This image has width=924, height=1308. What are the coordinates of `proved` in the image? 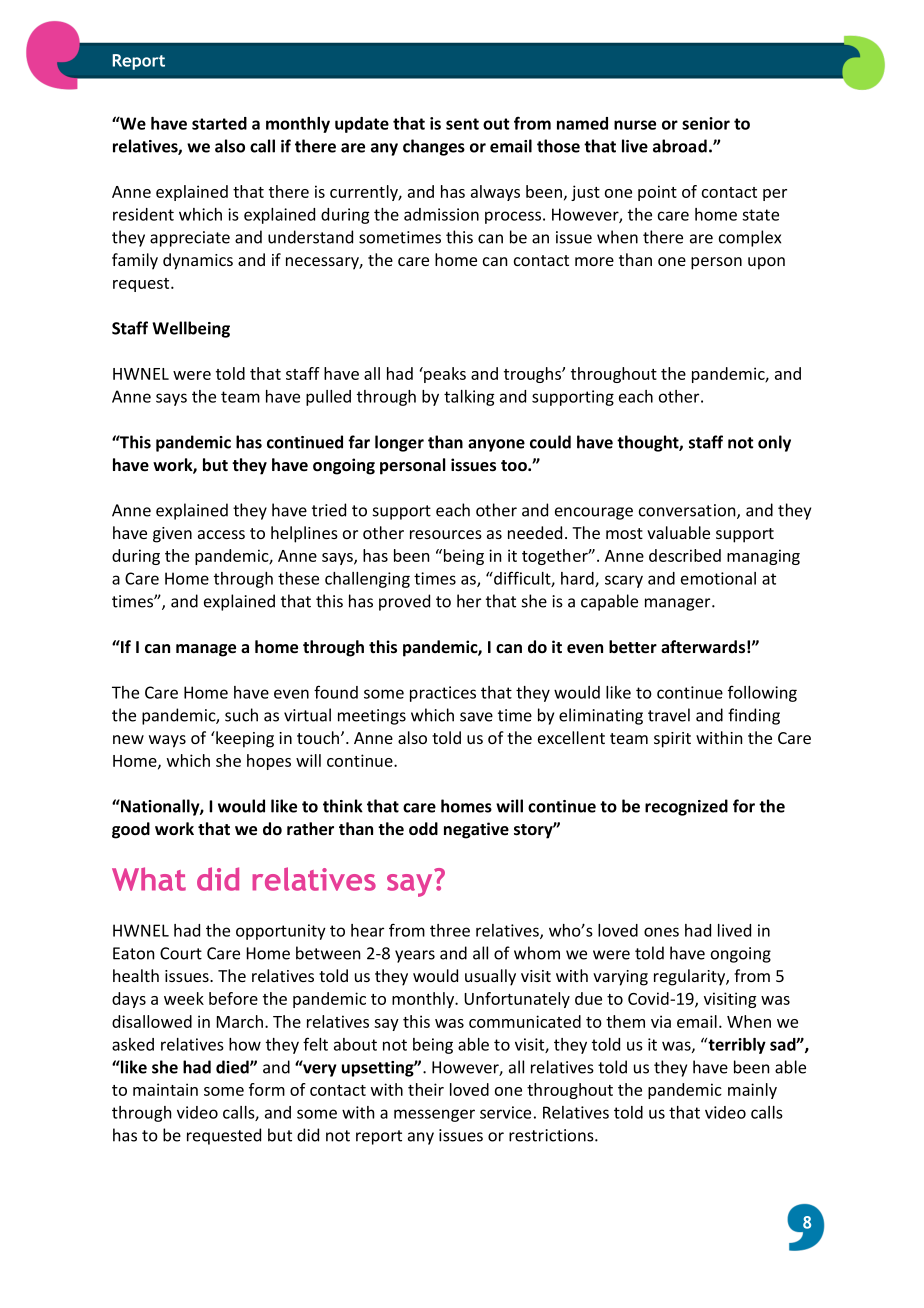 It's located at (404, 602).
